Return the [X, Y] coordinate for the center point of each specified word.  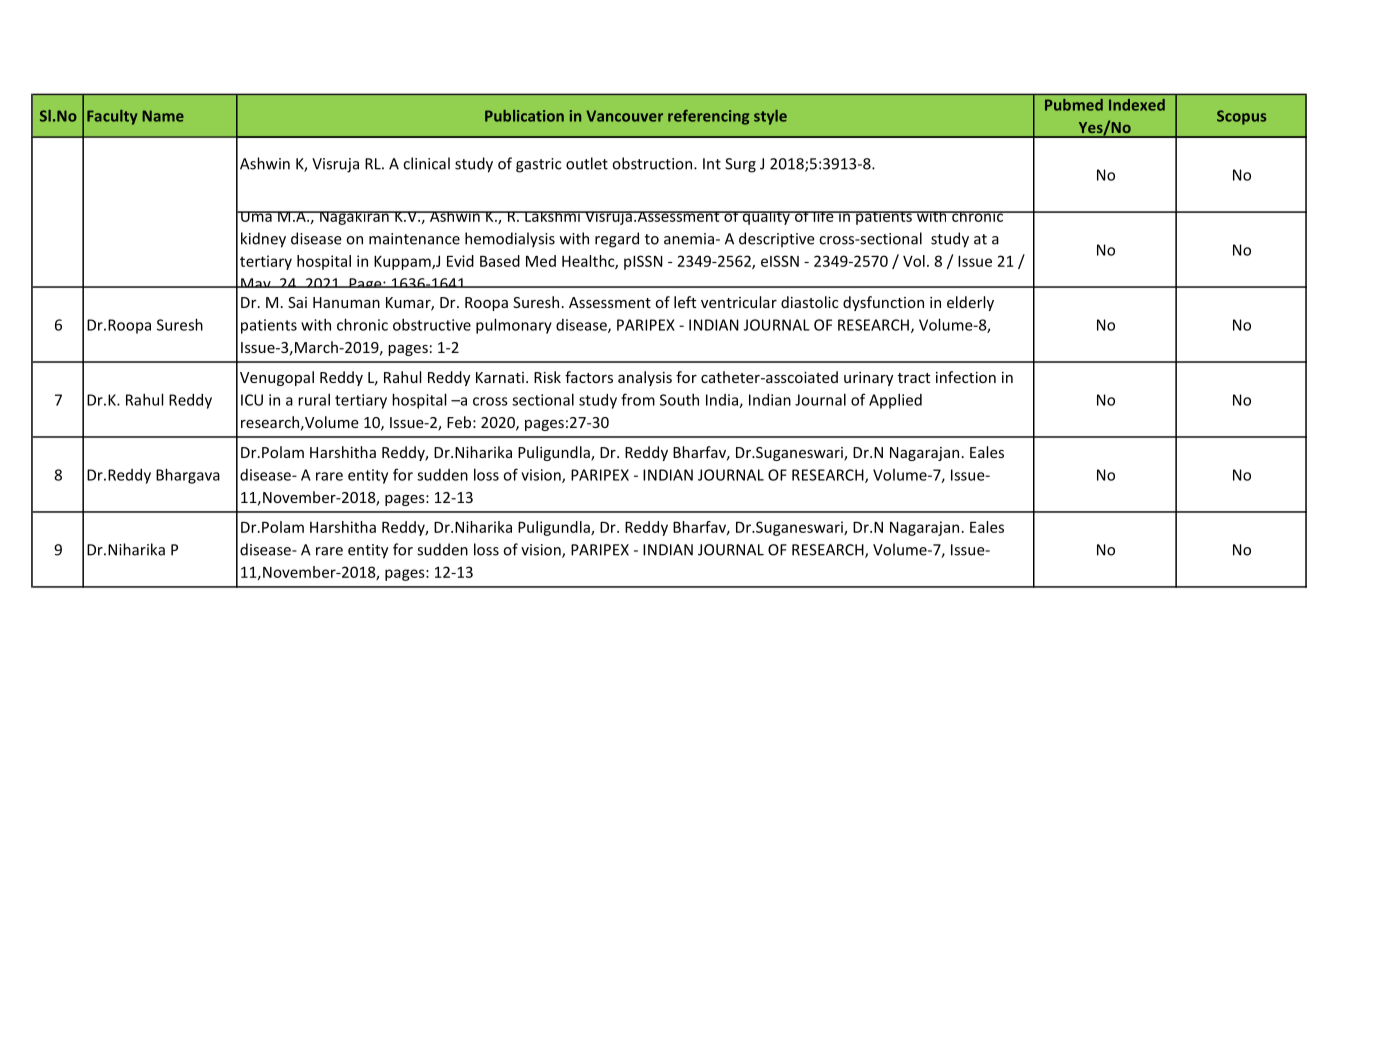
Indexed [1137, 105]
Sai [297, 302]
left [685, 302]
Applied [895, 401]
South [679, 399]
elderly [970, 303]
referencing [708, 117]
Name [163, 116]
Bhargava [188, 476]
